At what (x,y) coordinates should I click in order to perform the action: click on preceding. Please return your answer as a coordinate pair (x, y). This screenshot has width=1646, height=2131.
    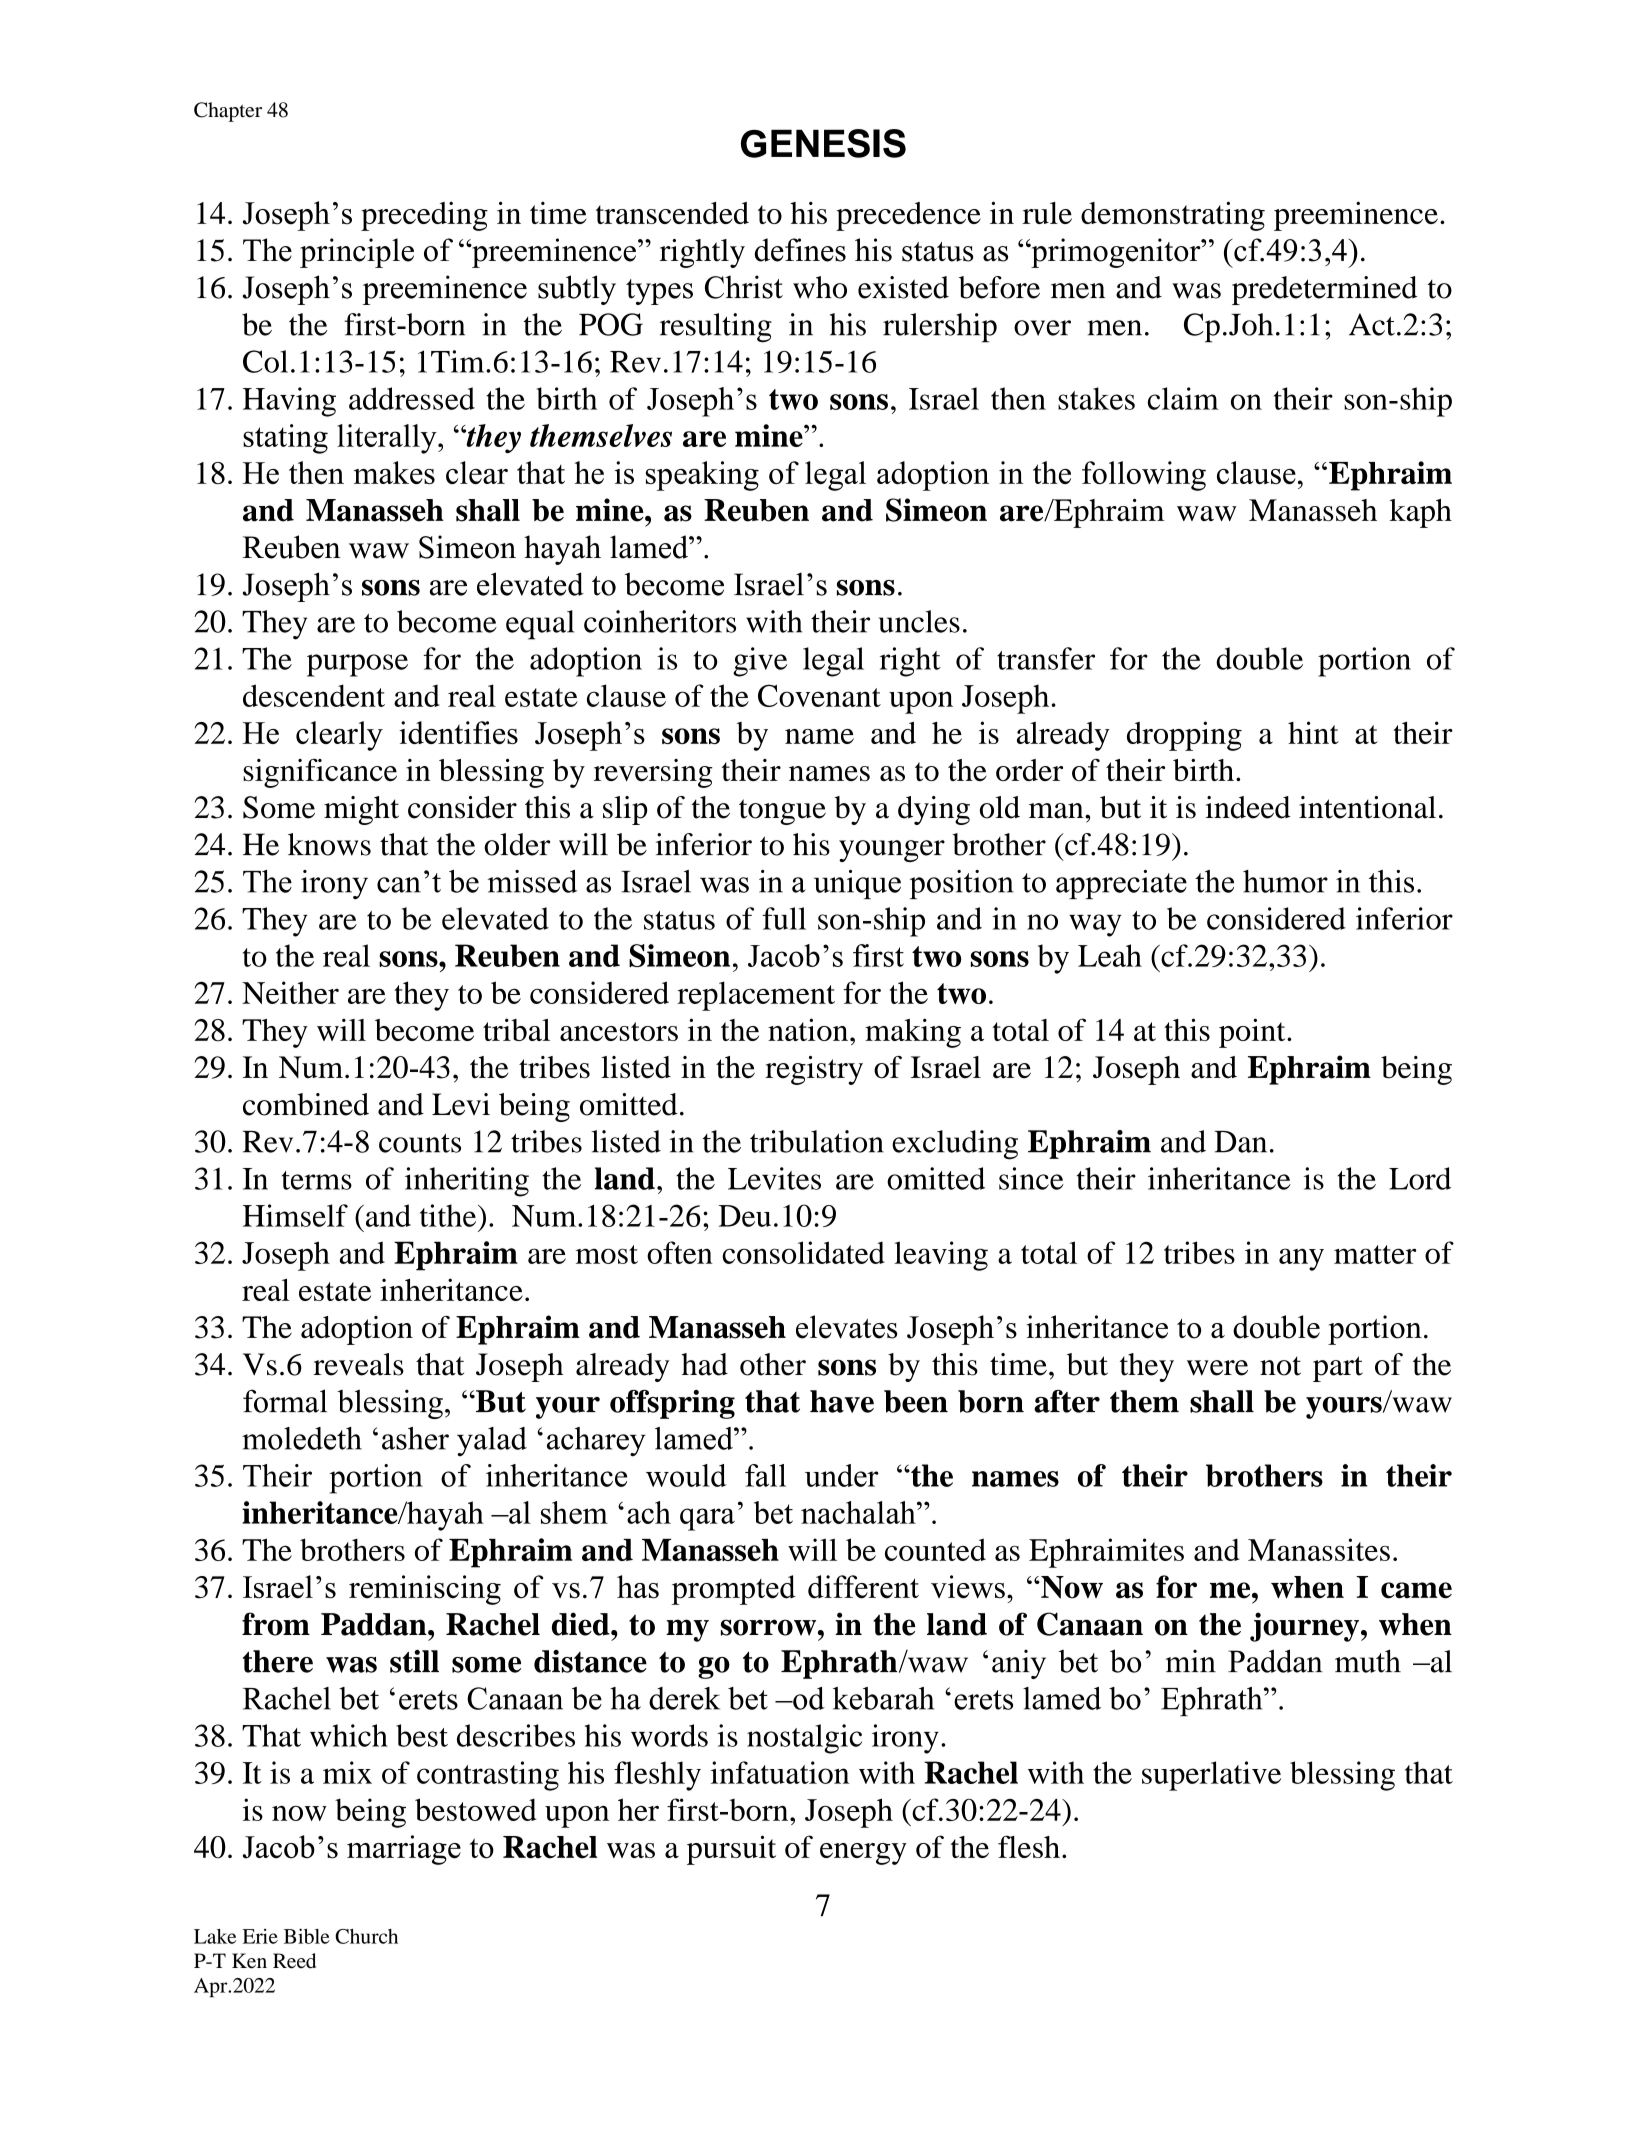
    Looking at the image, I should click on (424, 216).
